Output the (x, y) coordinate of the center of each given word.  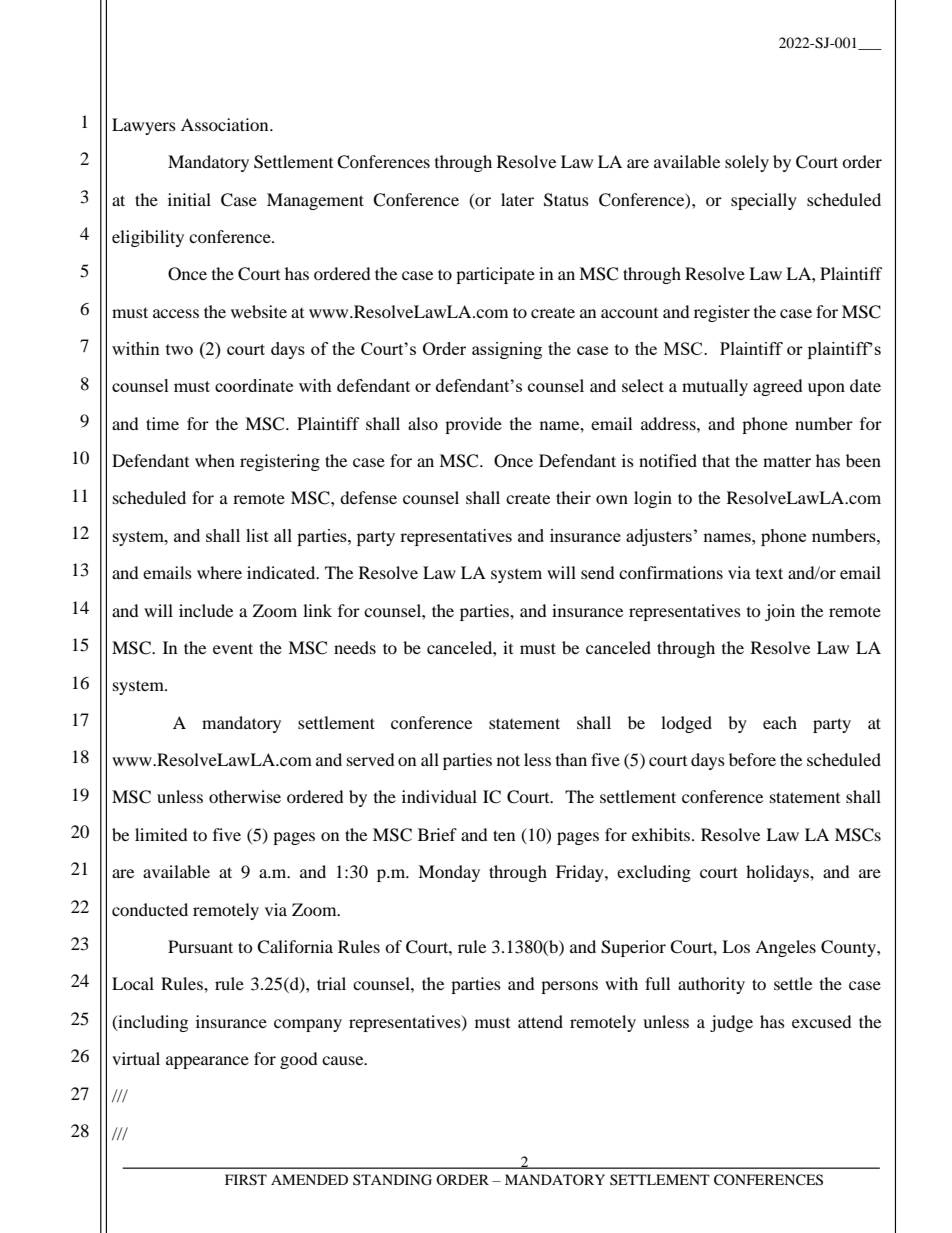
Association (226, 124)
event (233, 648)
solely (747, 163)
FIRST (246, 1180)
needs (355, 647)
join (780, 612)
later (517, 199)
